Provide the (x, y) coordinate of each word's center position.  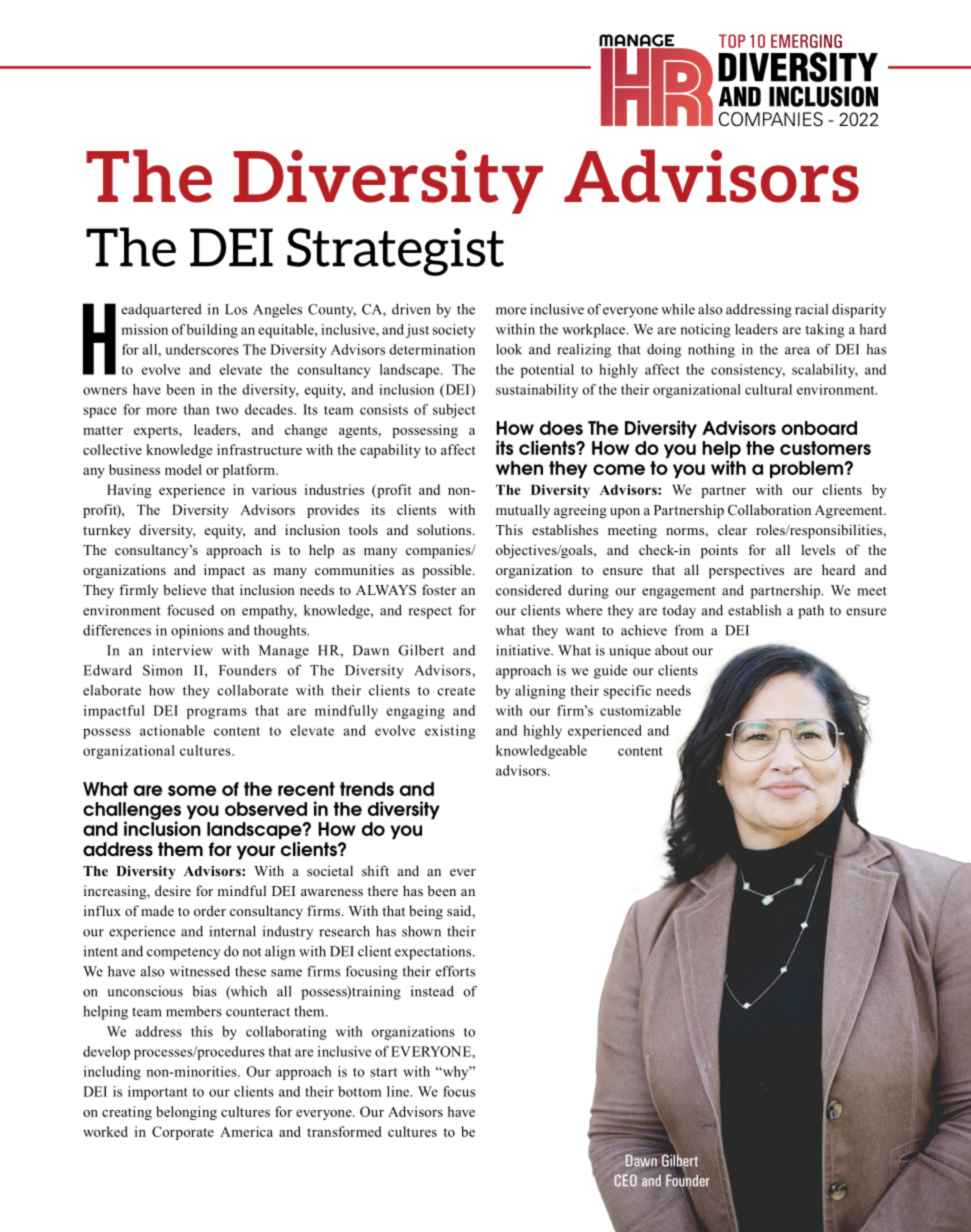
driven (411, 309)
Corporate (183, 1133)
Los (236, 309)
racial (811, 309)
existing (450, 732)
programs (217, 713)
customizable (640, 710)
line (399, 1091)
